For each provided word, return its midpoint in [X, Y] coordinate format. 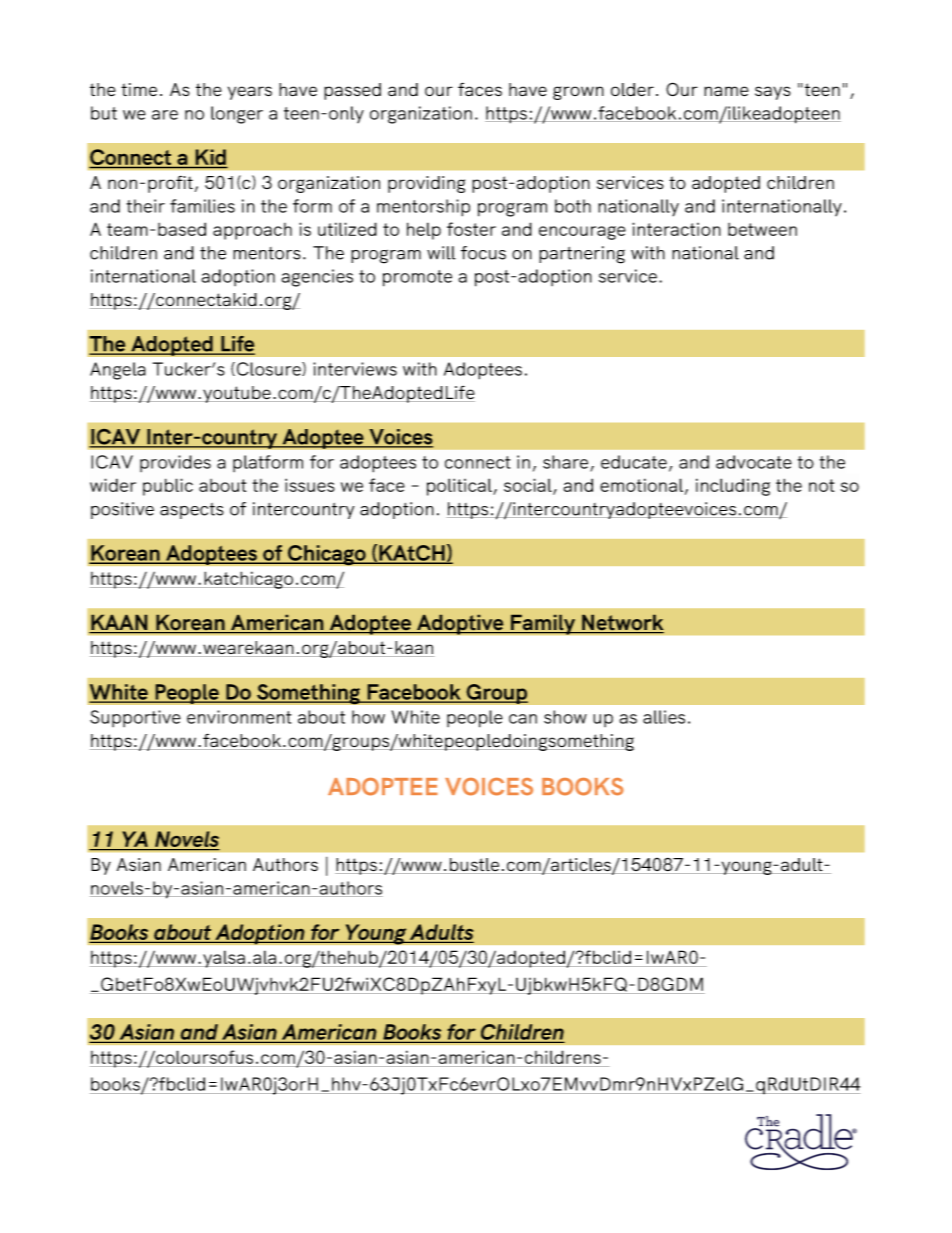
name [726, 91]
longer [237, 115]
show [565, 717]
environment [239, 717]
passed [352, 91]
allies [664, 717]
